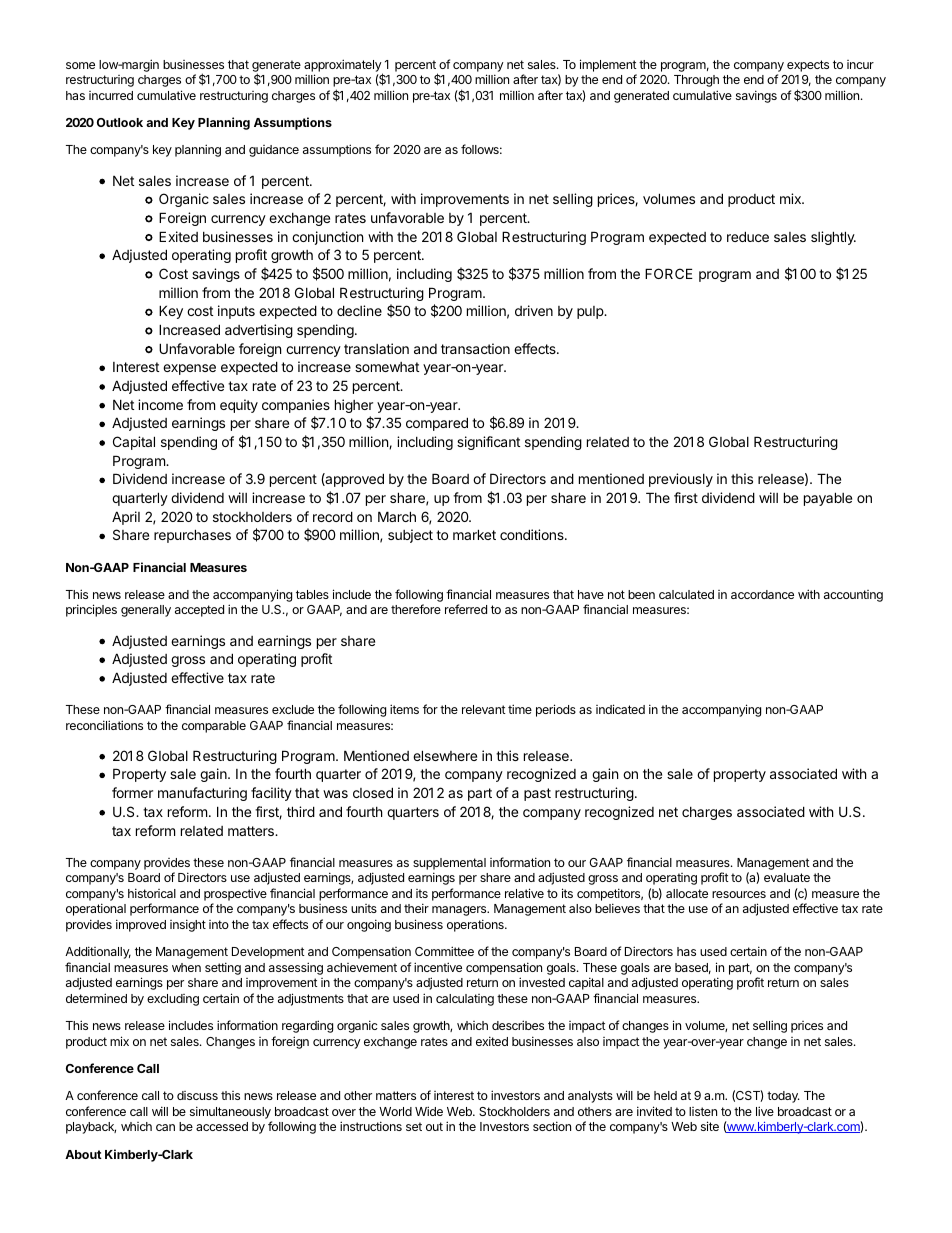 The width and height of the screenshot is (952, 1233). Describe the element at coordinates (460, 911) in the screenshot. I see `managers` at that location.
